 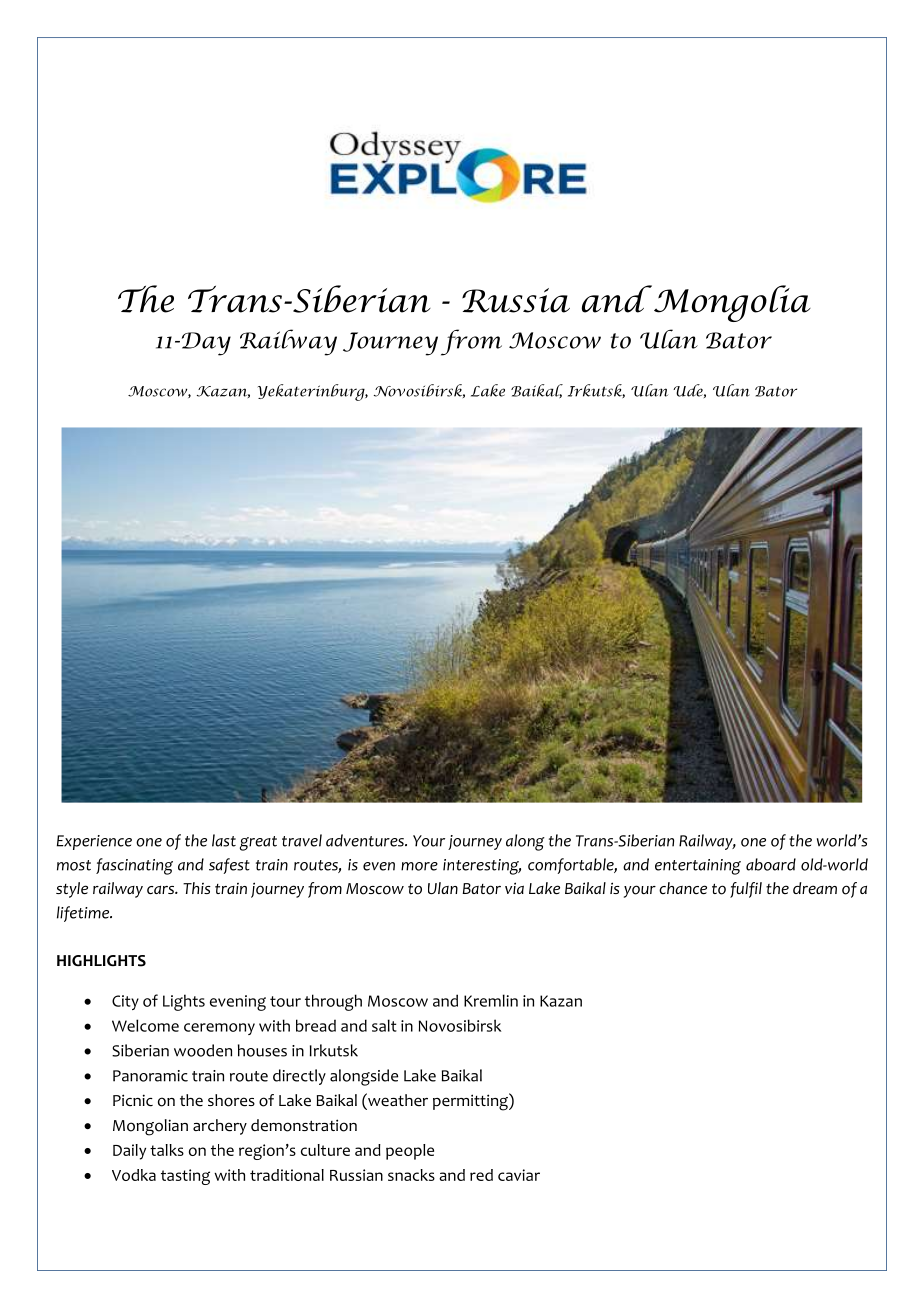 I want to click on fulfil, so click(x=746, y=890).
